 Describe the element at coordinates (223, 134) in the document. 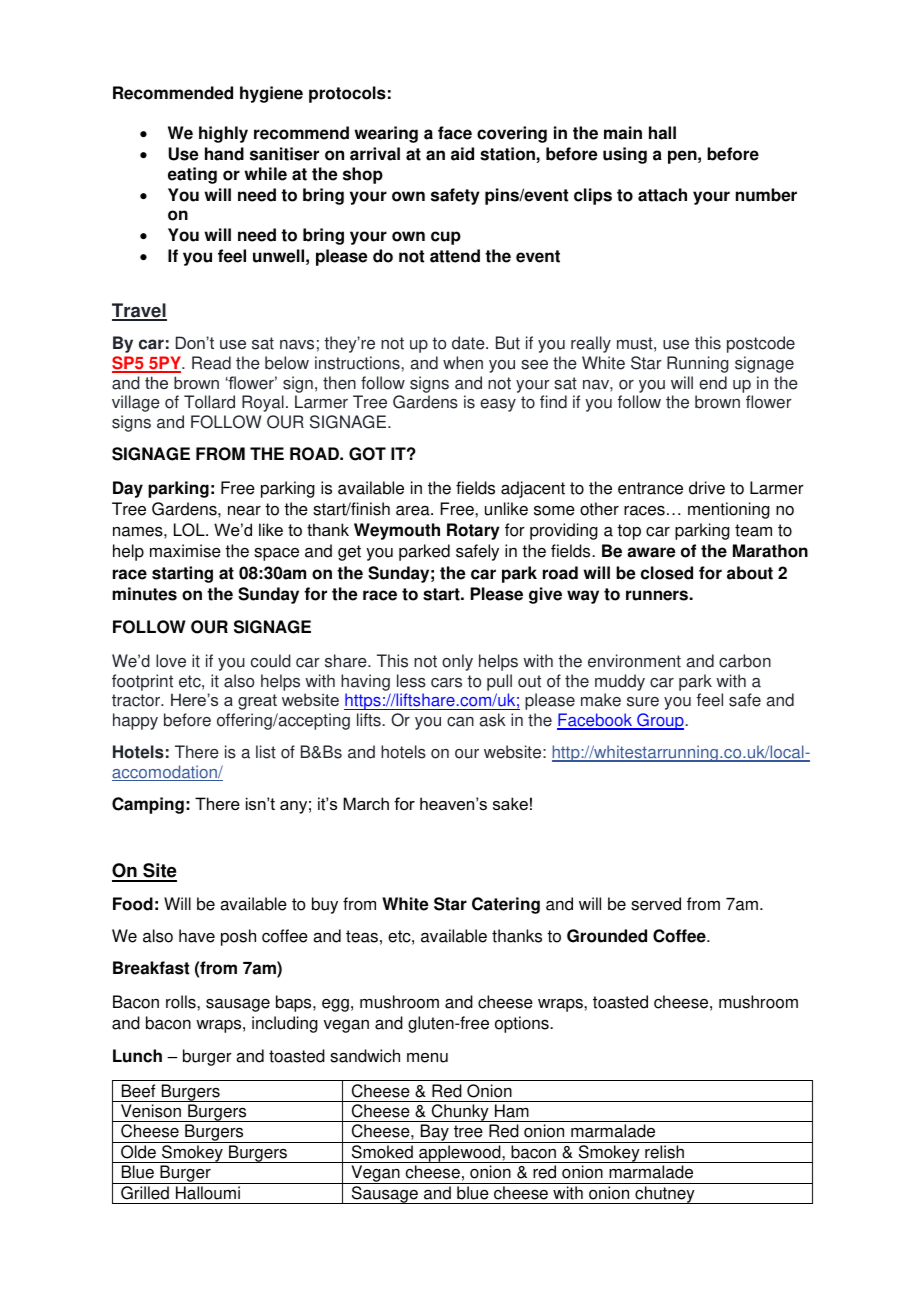

I see `highly` at that location.
